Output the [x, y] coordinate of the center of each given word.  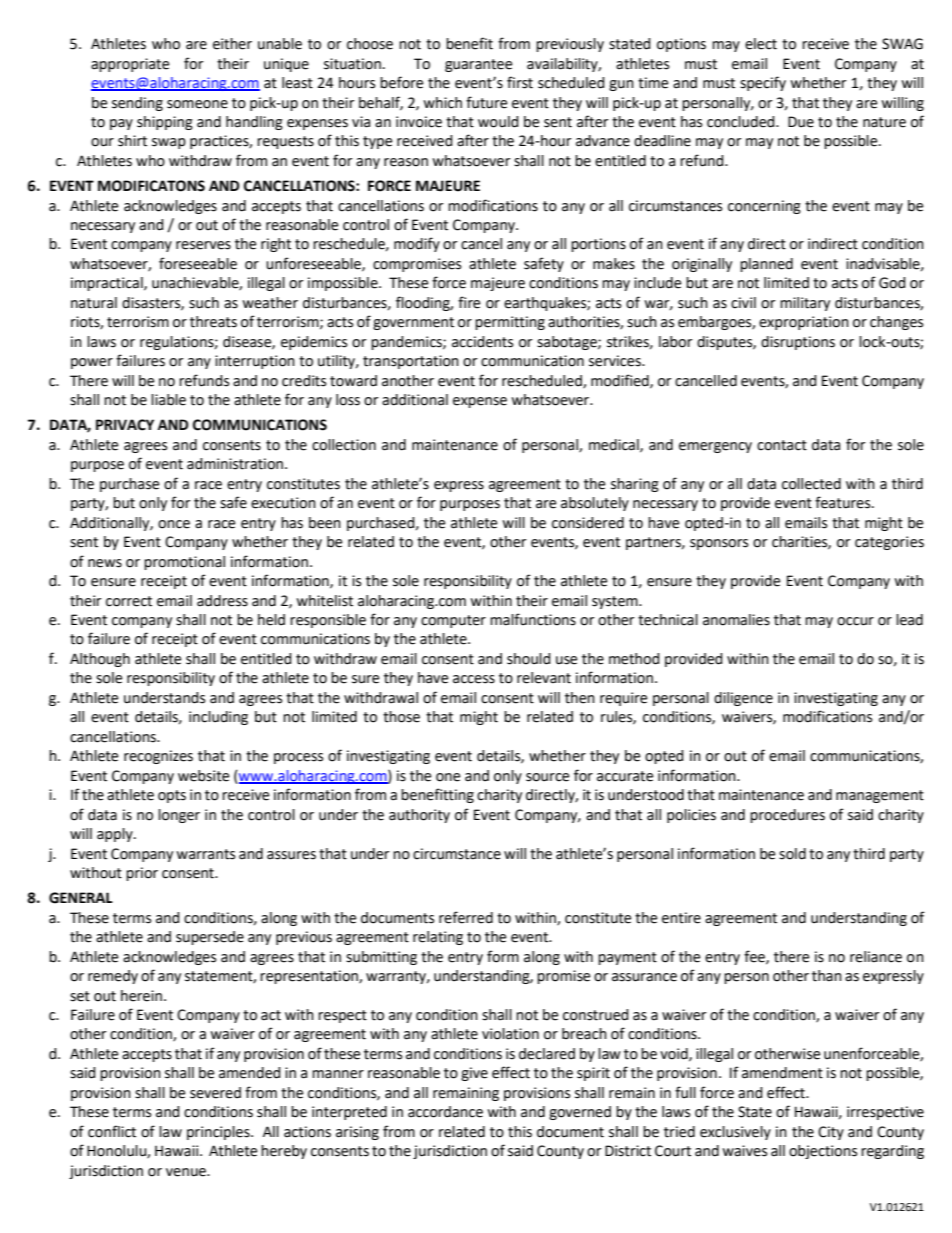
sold [792, 854]
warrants [205, 854]
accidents [482, 342]
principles [219, 1133]
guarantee [478, 65]
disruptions [798, 343]
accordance [445, 1112]
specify [763, 83]
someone [197, 104]
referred [466, 917]
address [222, 601]
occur [855, 621]
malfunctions [533, 619]
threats [213, 322]
